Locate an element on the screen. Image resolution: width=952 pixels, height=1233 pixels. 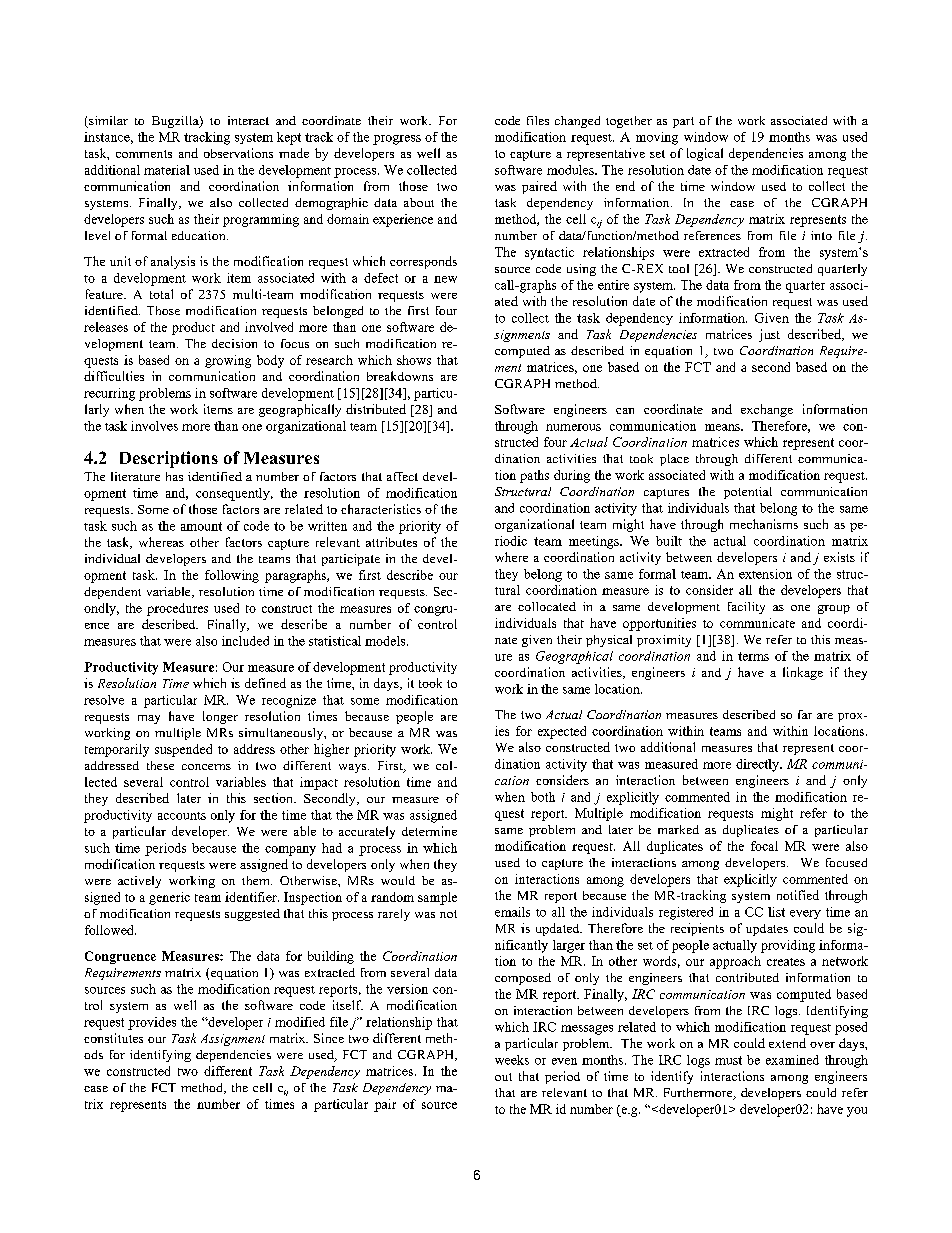
provides is located at coordinates (152, 1023).
